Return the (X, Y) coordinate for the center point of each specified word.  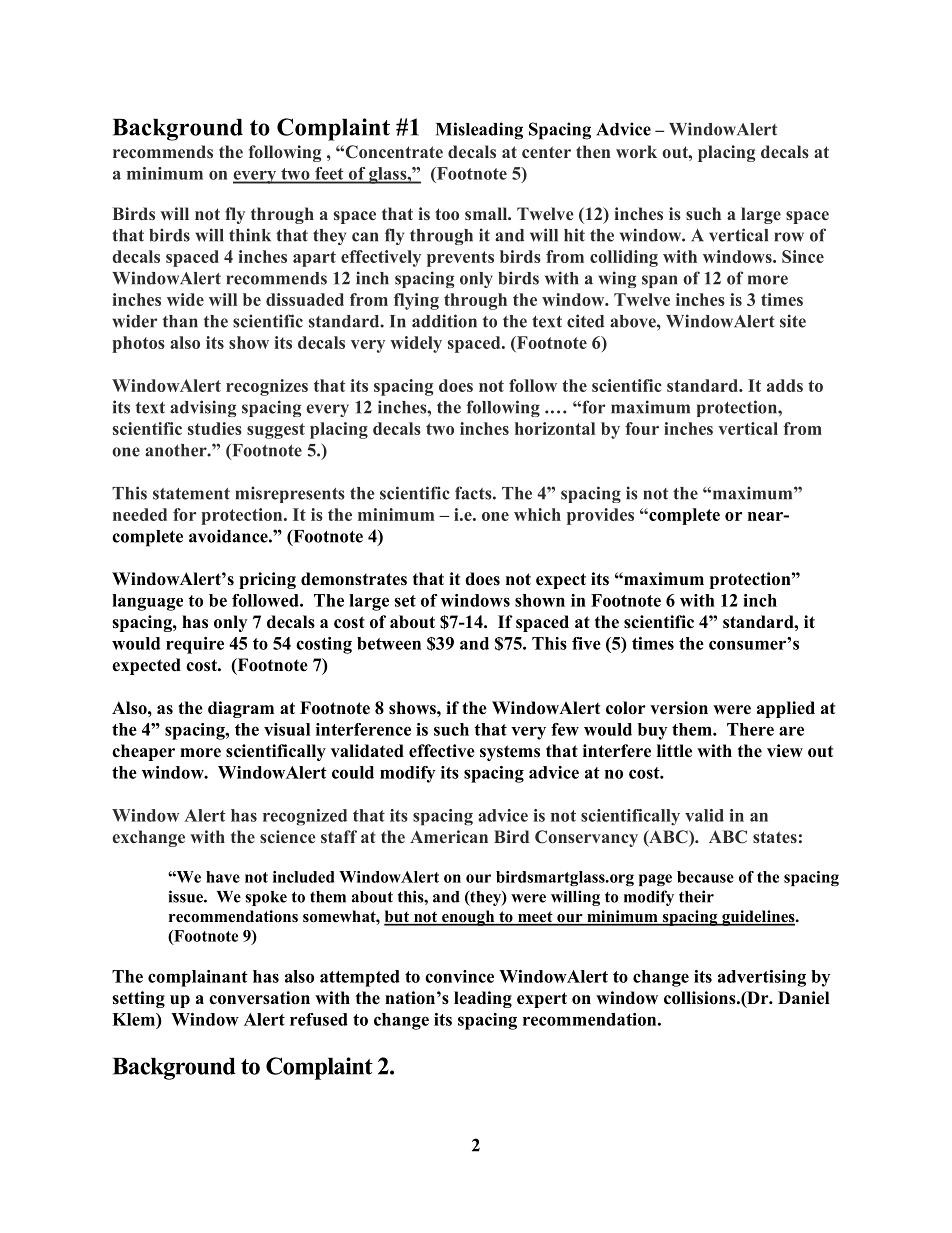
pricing (267, 580)
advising (203, 408)
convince (459, 976)
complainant (198, 978)
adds (785, 385)
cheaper (143, 752)
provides (600, 516)
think (250, 235)
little (674, 751)
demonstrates (354, 579)
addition (444, 321)
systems (510, 753)
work (636, 151)
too (447, 214)
